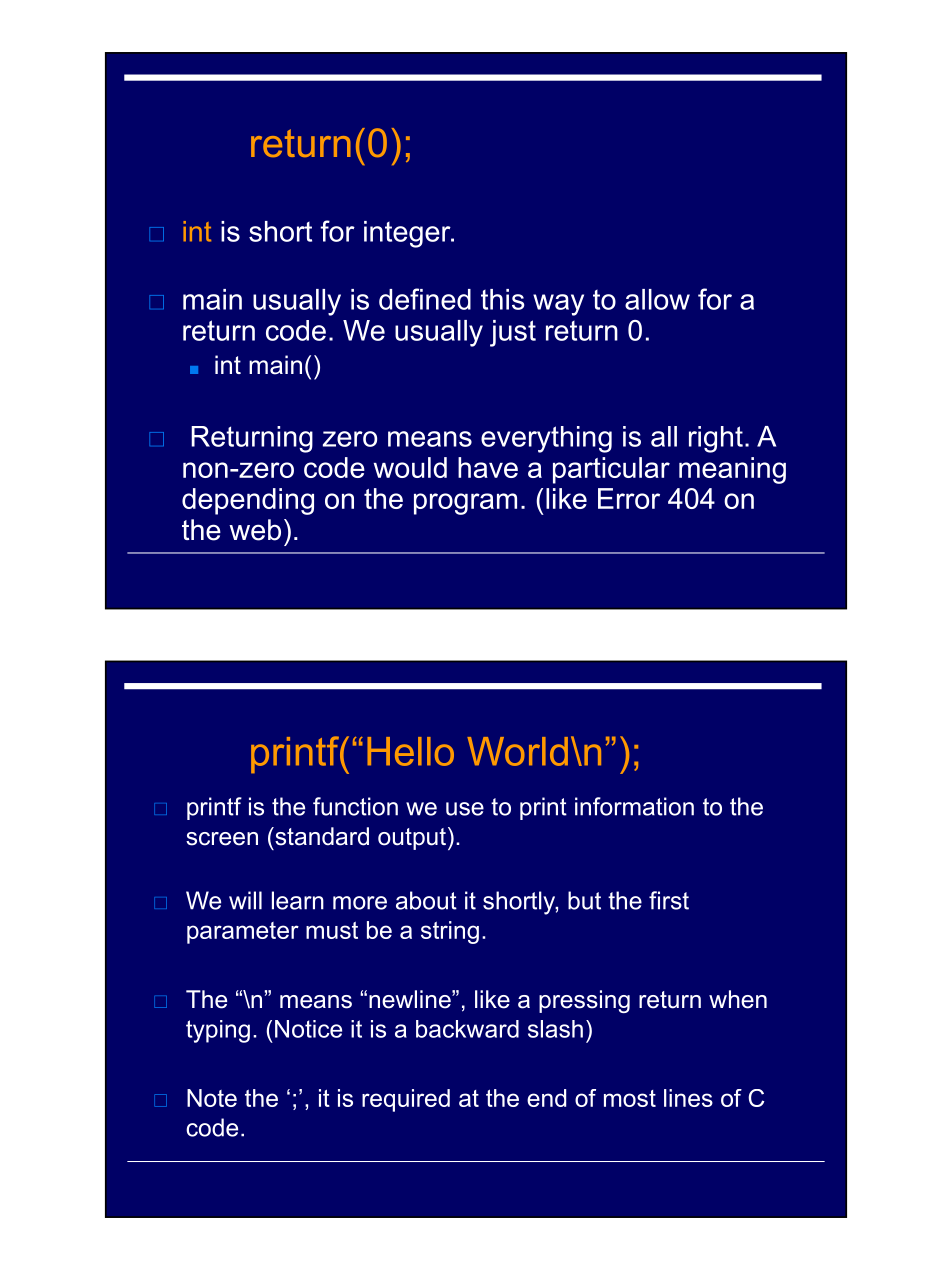 The height and width of the image is (1270, 952). I want to click on right, so click(716, 439).
